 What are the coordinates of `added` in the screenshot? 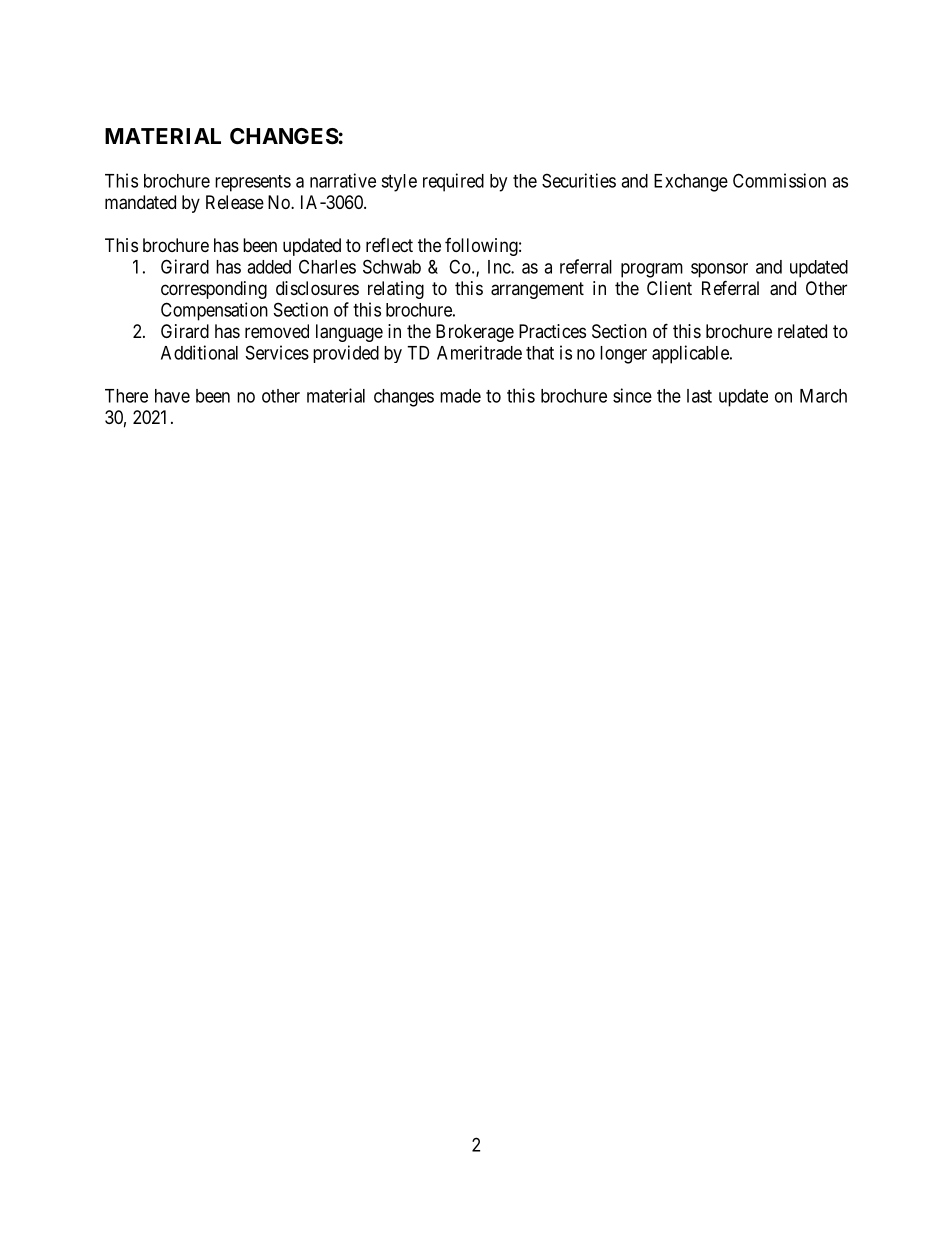 It's located at (269, 267).
